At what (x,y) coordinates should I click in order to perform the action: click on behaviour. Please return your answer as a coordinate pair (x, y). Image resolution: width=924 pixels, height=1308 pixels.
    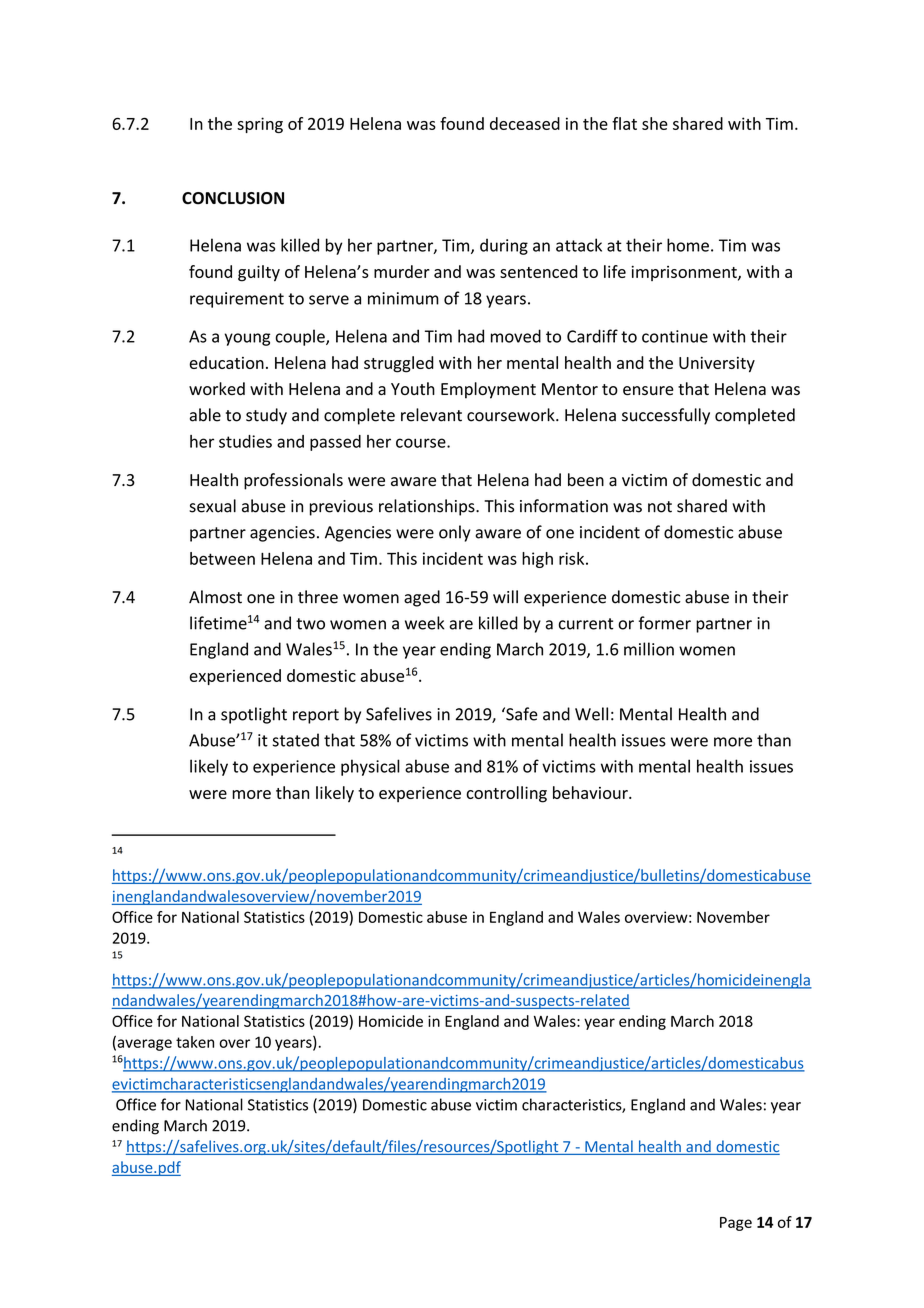
    Looking at the image, I should click on (591, 792).
